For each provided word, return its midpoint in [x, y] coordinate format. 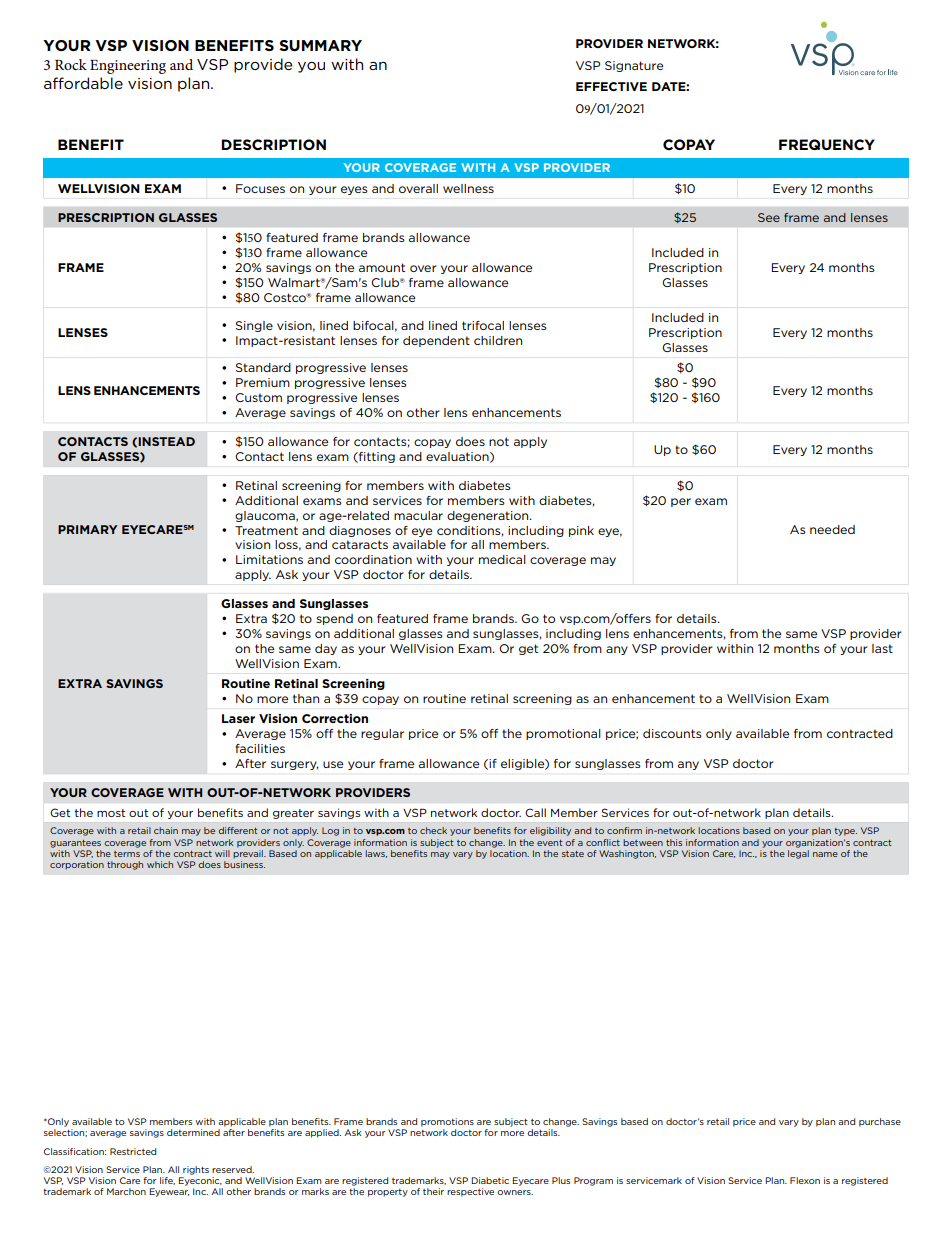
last [882, 648]
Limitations [269, 559]
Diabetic [490, 1180]
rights [196, 1170]
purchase [880, 1122]
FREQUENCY [827, 144]
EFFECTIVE [611, 86]
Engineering [128, 67]
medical [502, 559]
